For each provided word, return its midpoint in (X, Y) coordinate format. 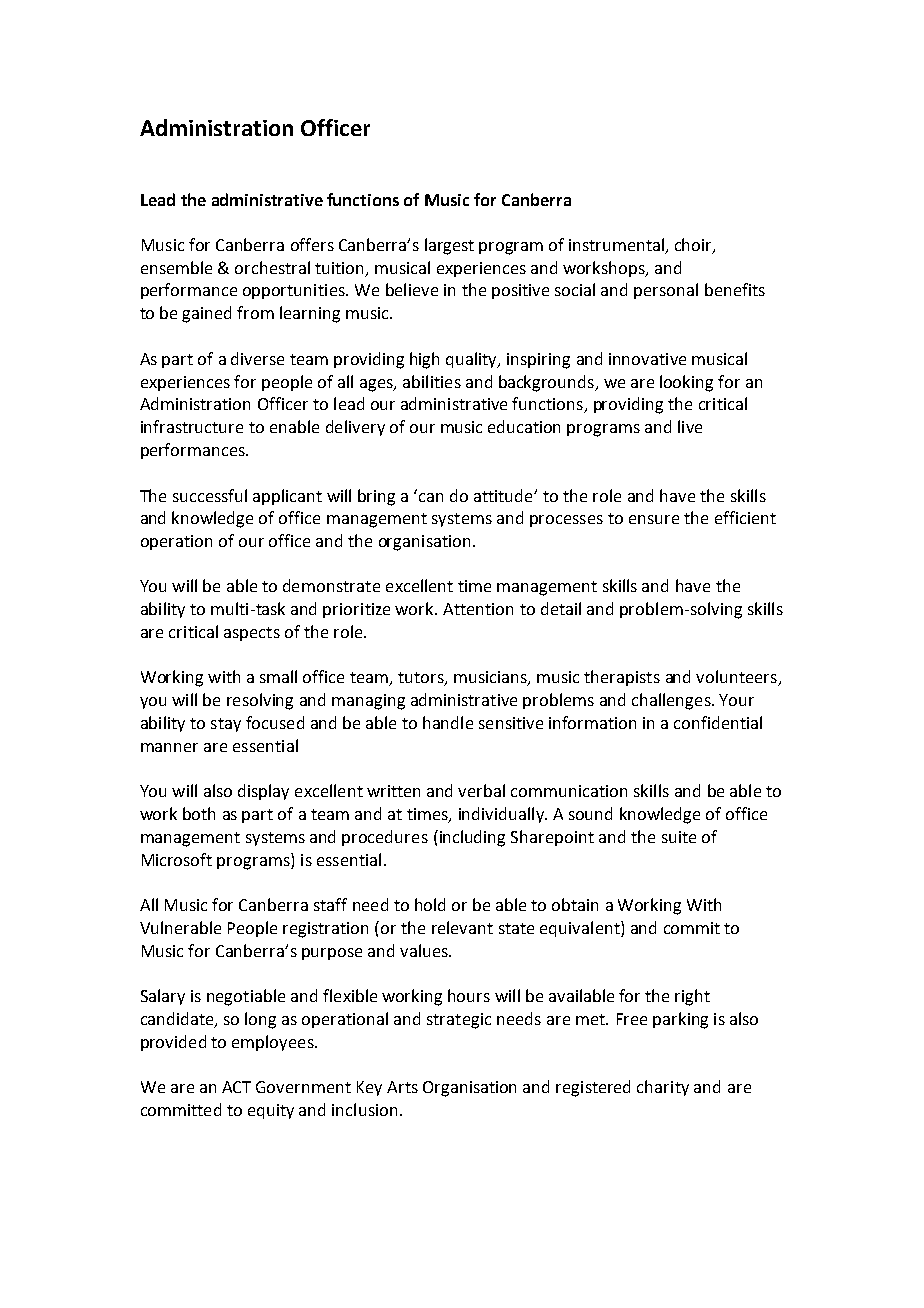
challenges (672, 701)
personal (666, 291)
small (278, 676)
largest (449, 246)
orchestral (272, 267)
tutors (422, 679)
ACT (236, 1087)
